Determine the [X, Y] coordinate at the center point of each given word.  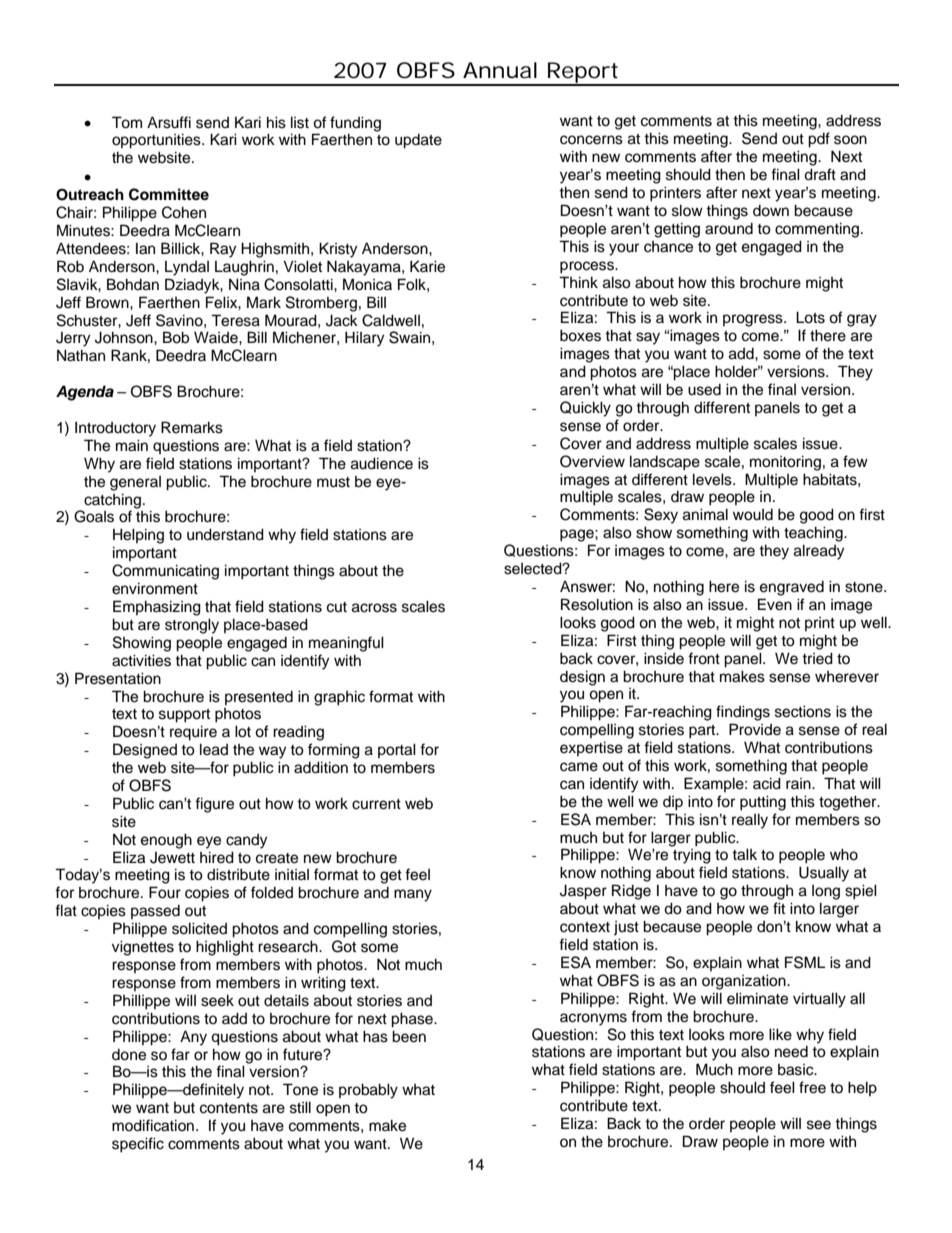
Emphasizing [157, 608]
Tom [127, 122]
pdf [819, 140]
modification [153, 1125]
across [374, 608]
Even [775, 604]
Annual [500, 70]
